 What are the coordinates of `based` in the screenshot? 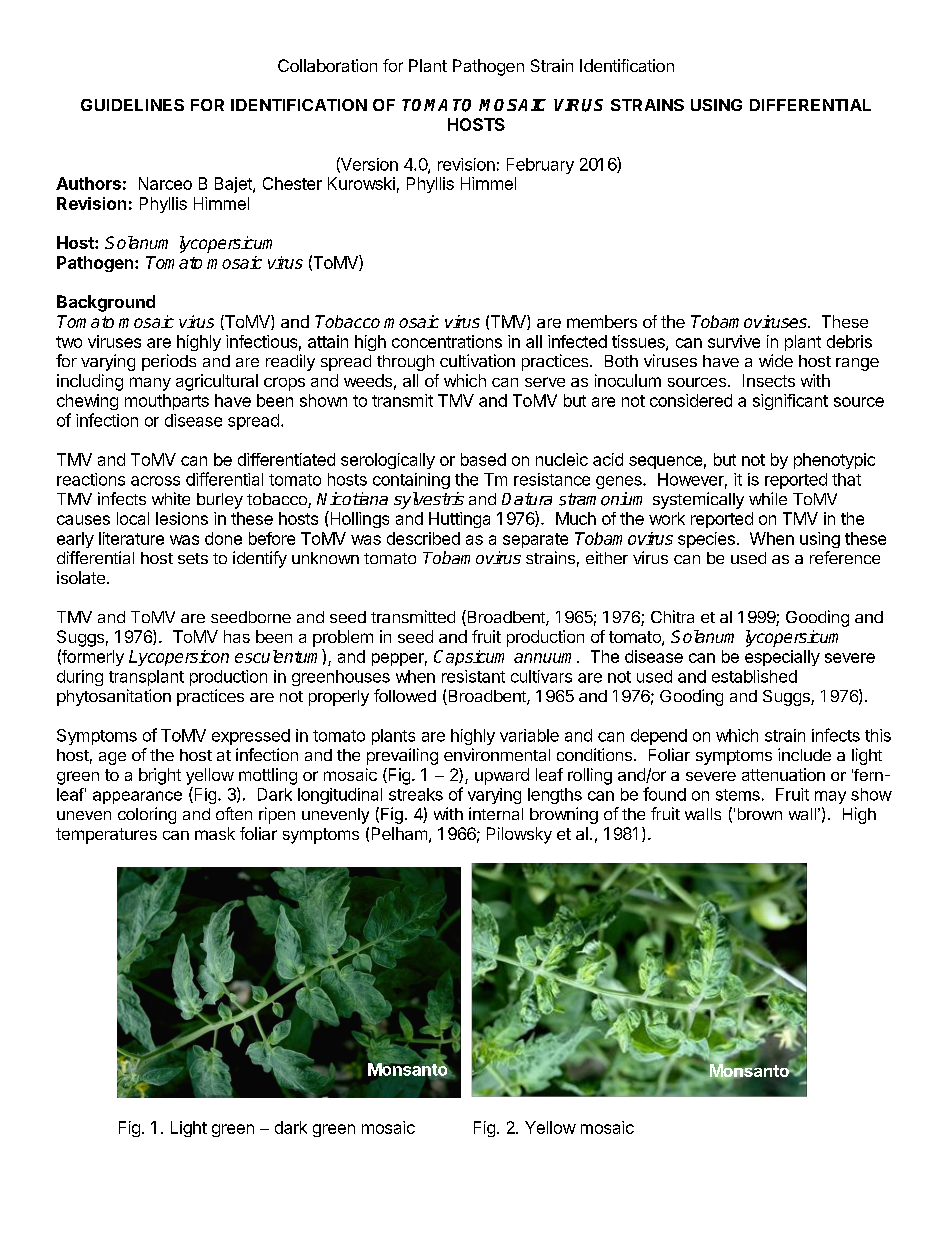 It's located at (483, 459).
